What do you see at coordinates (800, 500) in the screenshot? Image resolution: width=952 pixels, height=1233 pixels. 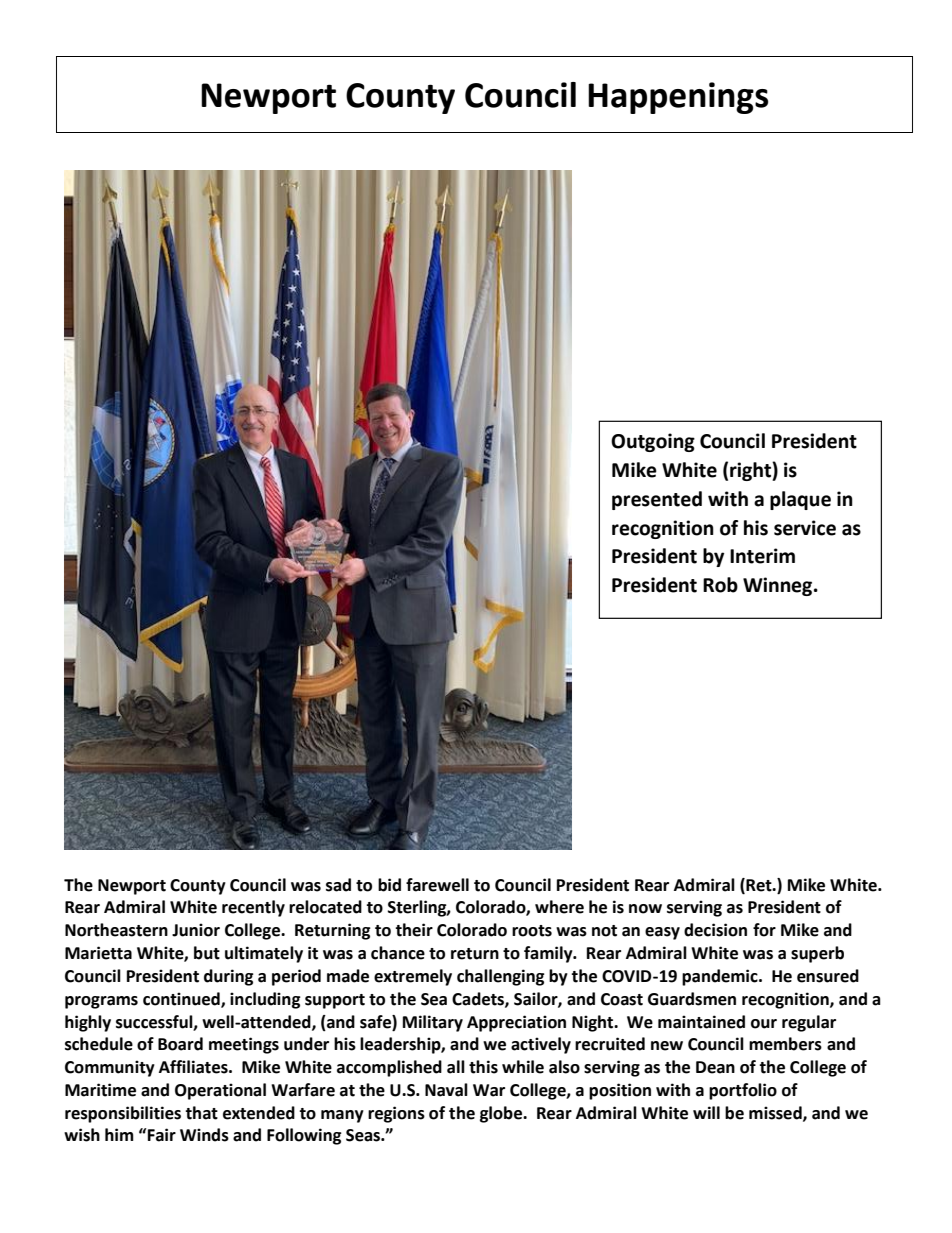 I see `plaque` at bounding box center [800, 500].
